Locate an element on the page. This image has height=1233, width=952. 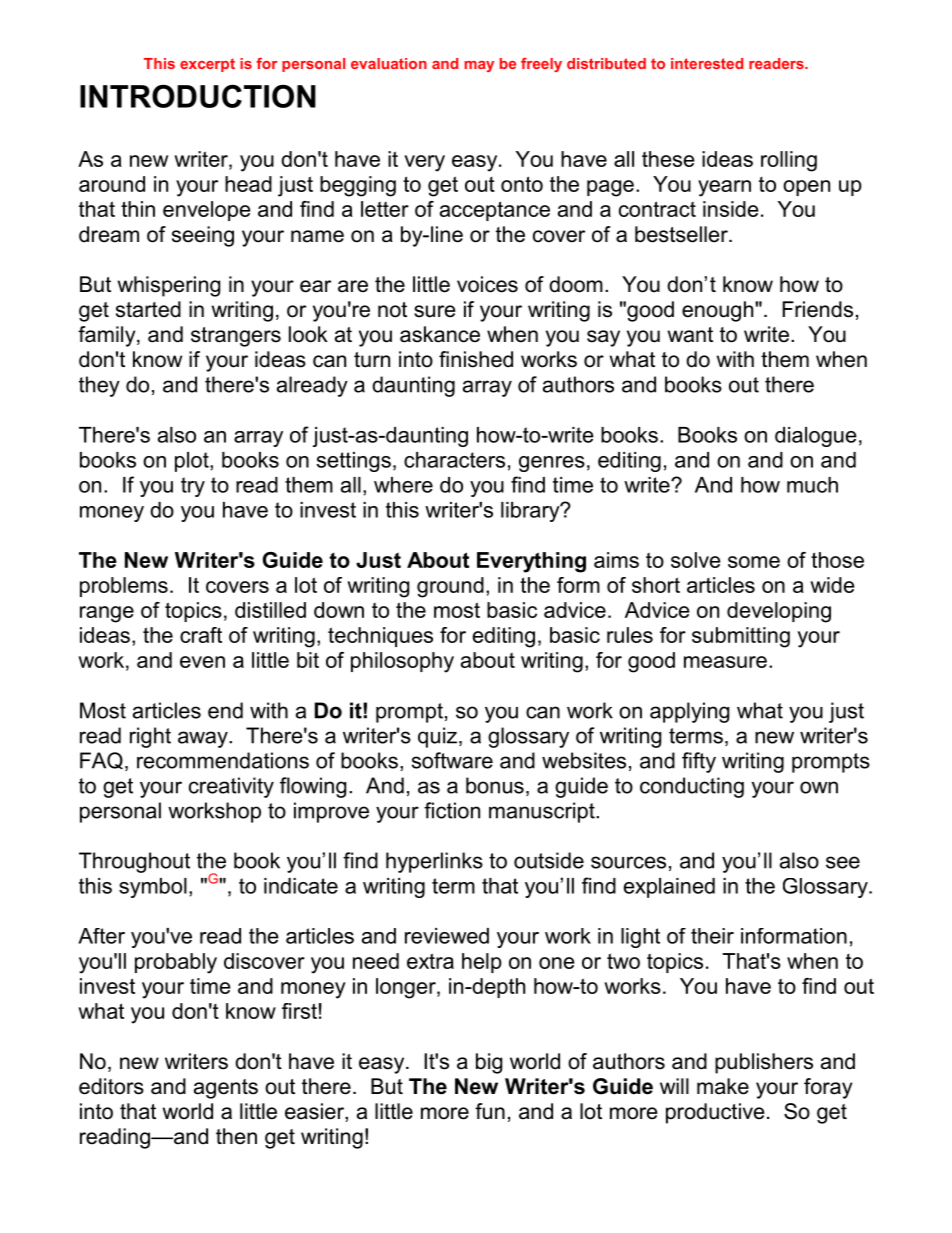
dialogue is located at coordinates (816, 437).
